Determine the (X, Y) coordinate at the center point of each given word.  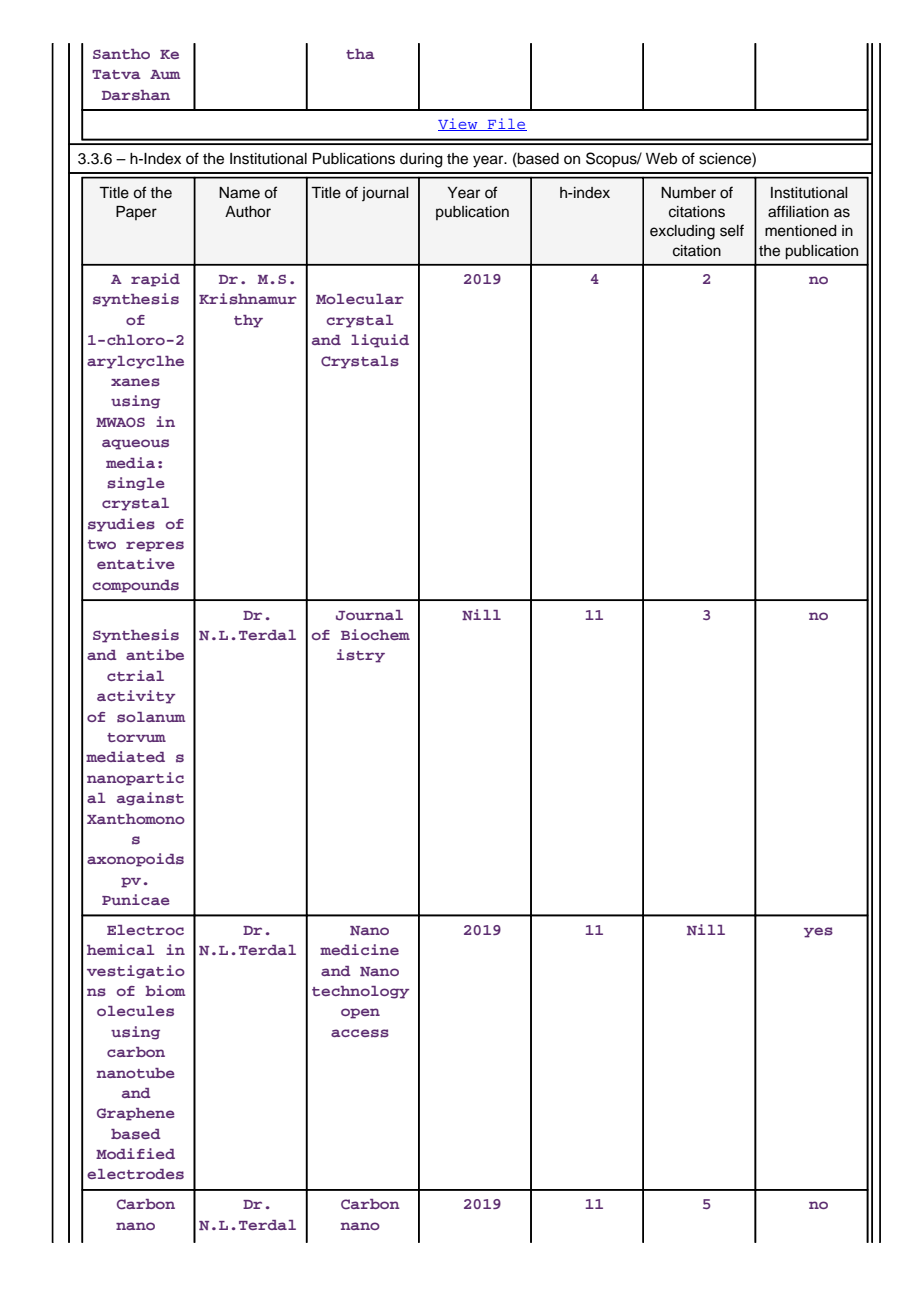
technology (360, 992)
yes (818, 932)
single (136, 484)
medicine (359, 949)
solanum (151, 717)
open (360, 1013)
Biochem (375, 634)
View (459, 124)
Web (661, 159)
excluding (682, 232)
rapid (155, 280)
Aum (165, 74)
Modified (135, 1153)
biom (165, 990)
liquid (380, 341)
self (732, 230)
